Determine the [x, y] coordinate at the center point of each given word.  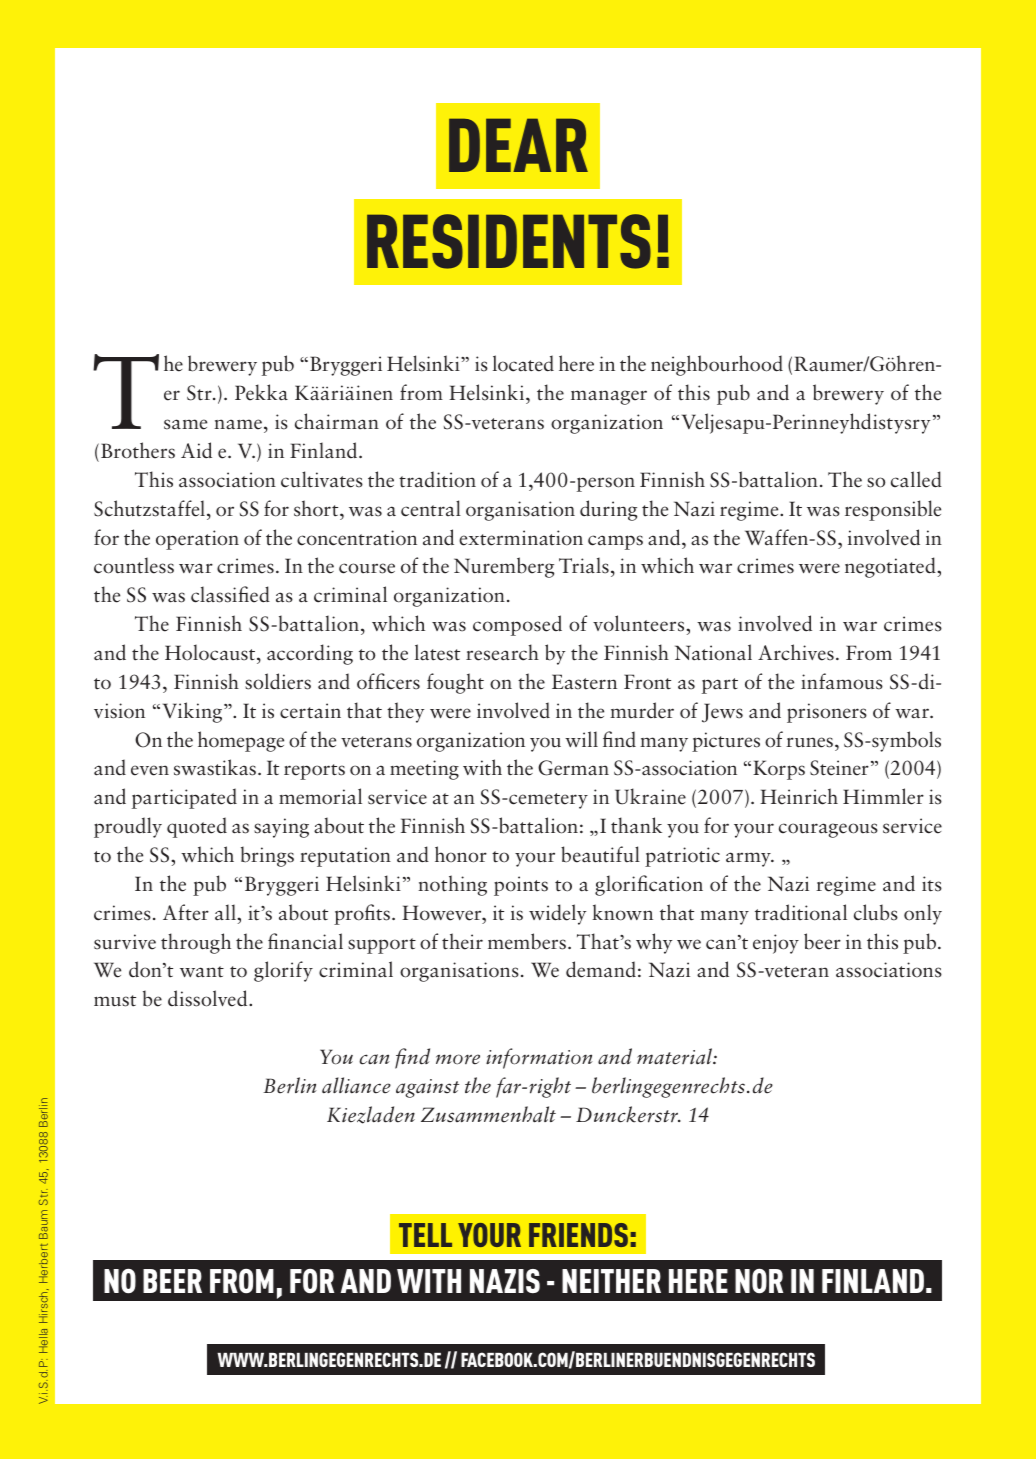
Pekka [261, 392]
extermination [521, 538]
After [186, 912]
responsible [893, 510]
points [521, 886]
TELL [425, 1235]
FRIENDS [578, 1235]
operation [197, 540]
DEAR [518, 145]
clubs [876, 912]
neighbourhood [717, 365]
